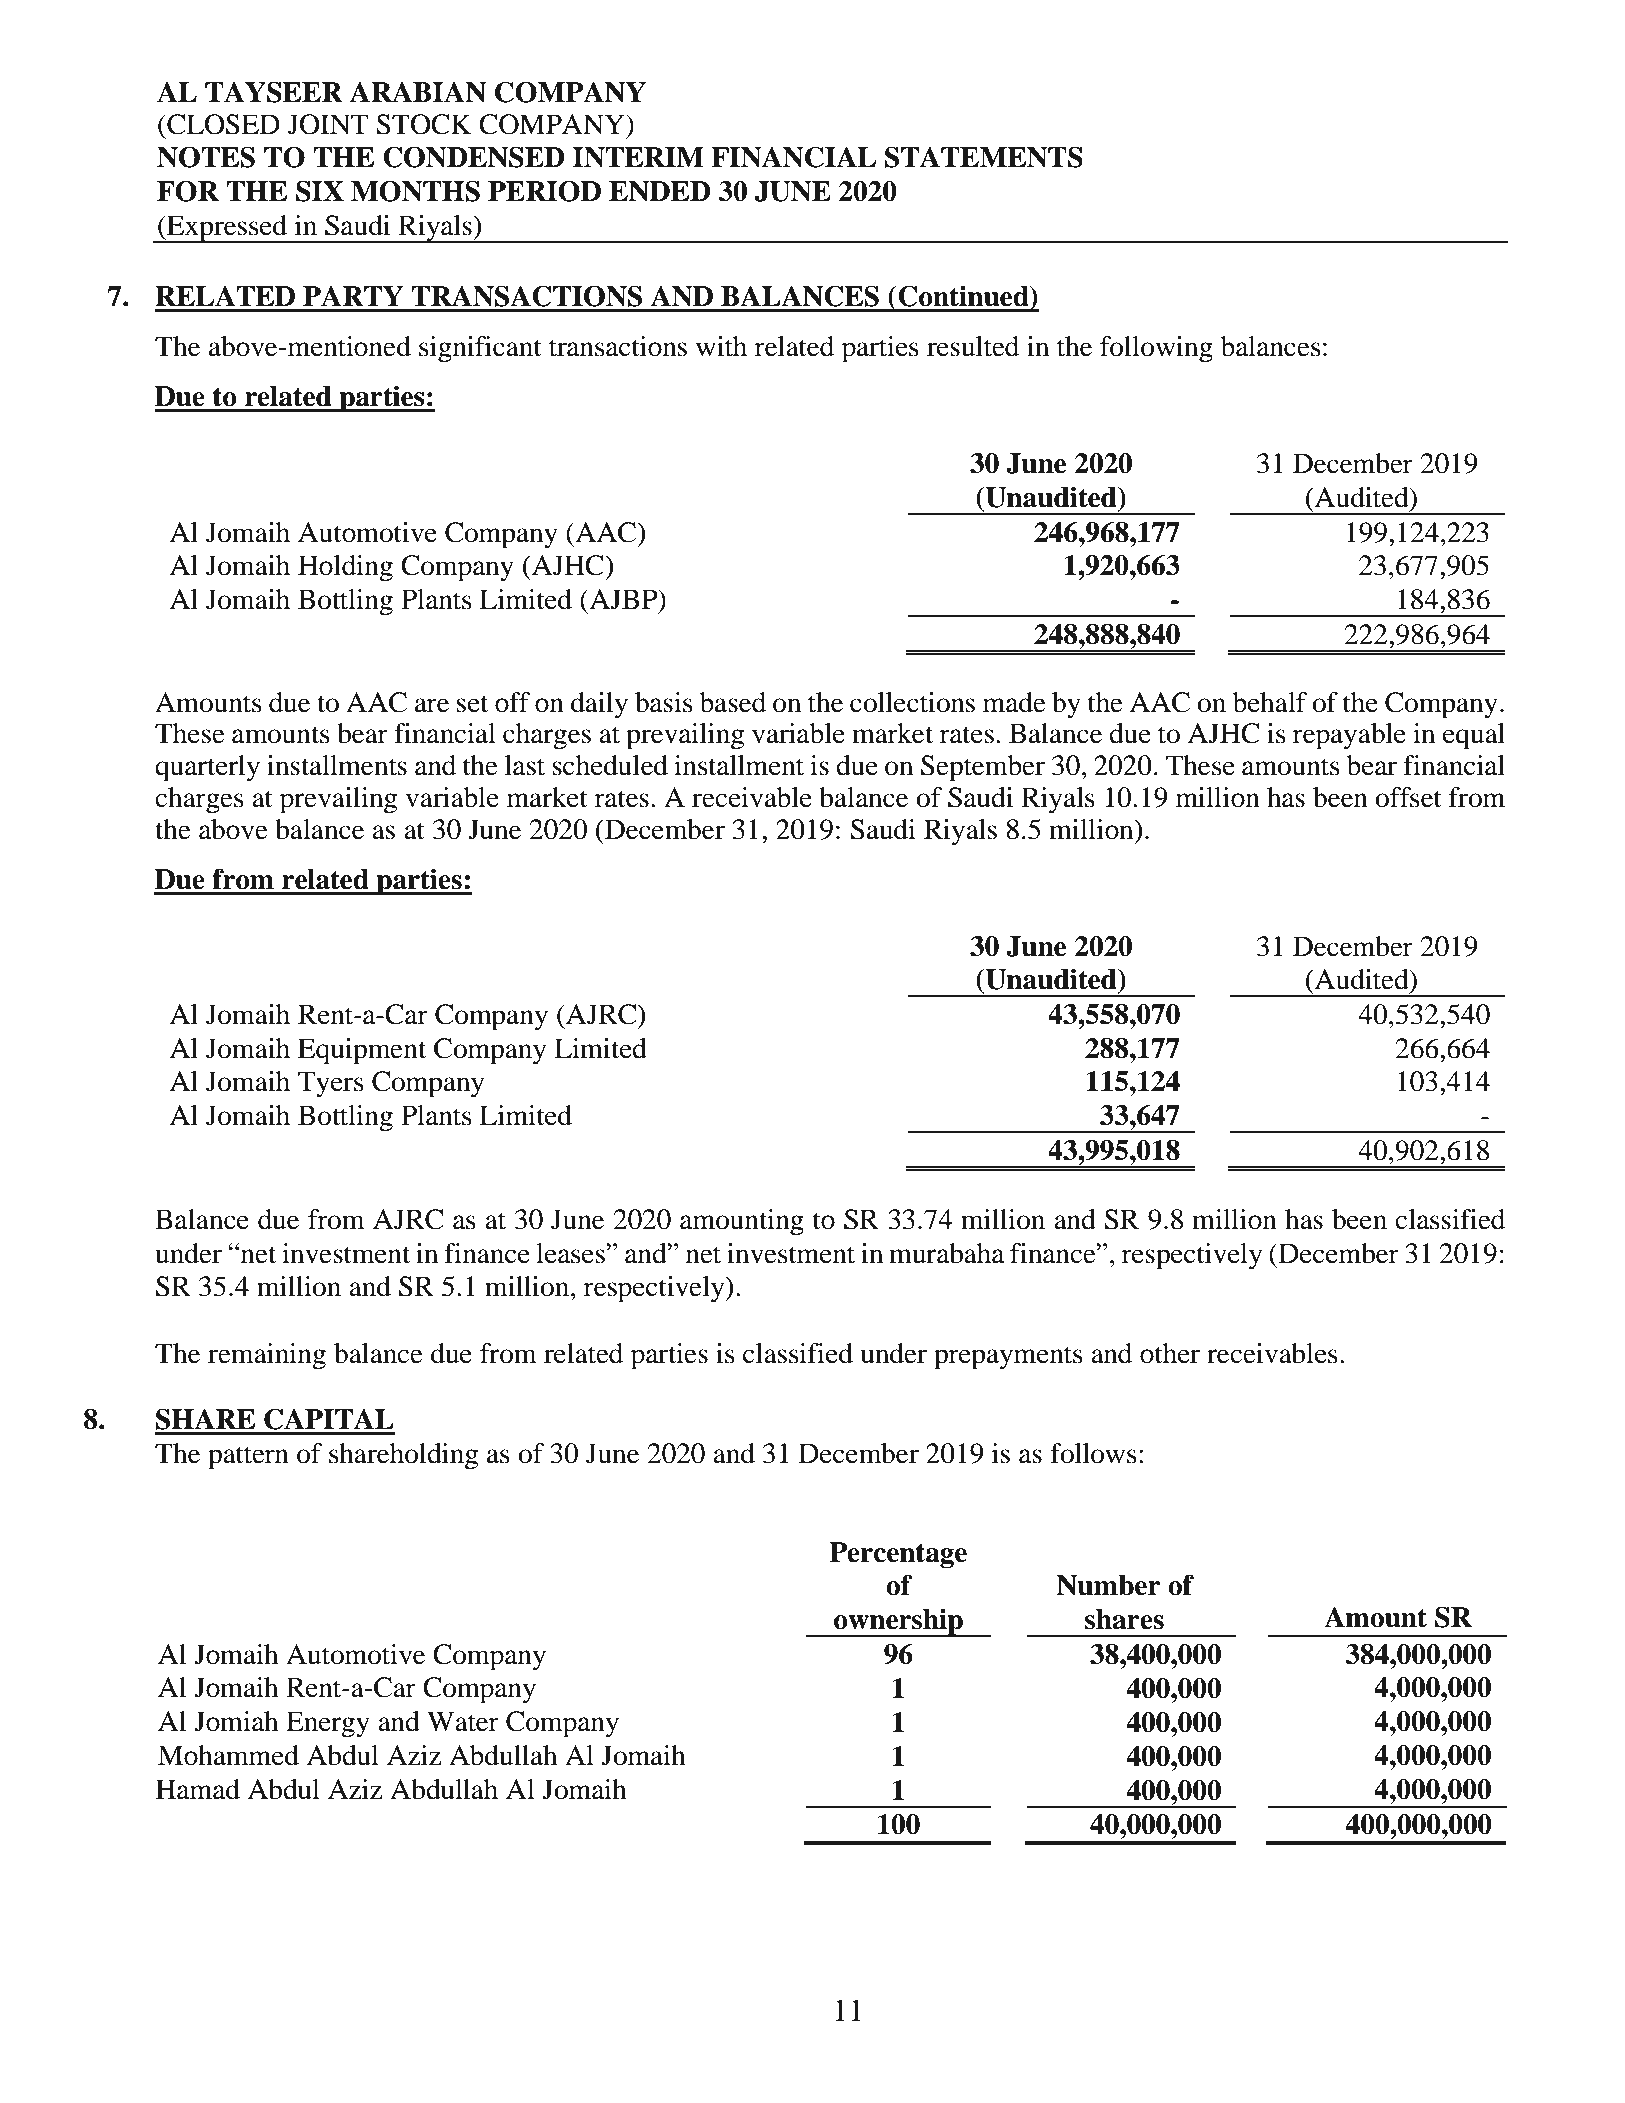 This document has height=2103, width=1625. Describe the element at coordinates (1408, 797) in the document. I see `offset` at that location.
